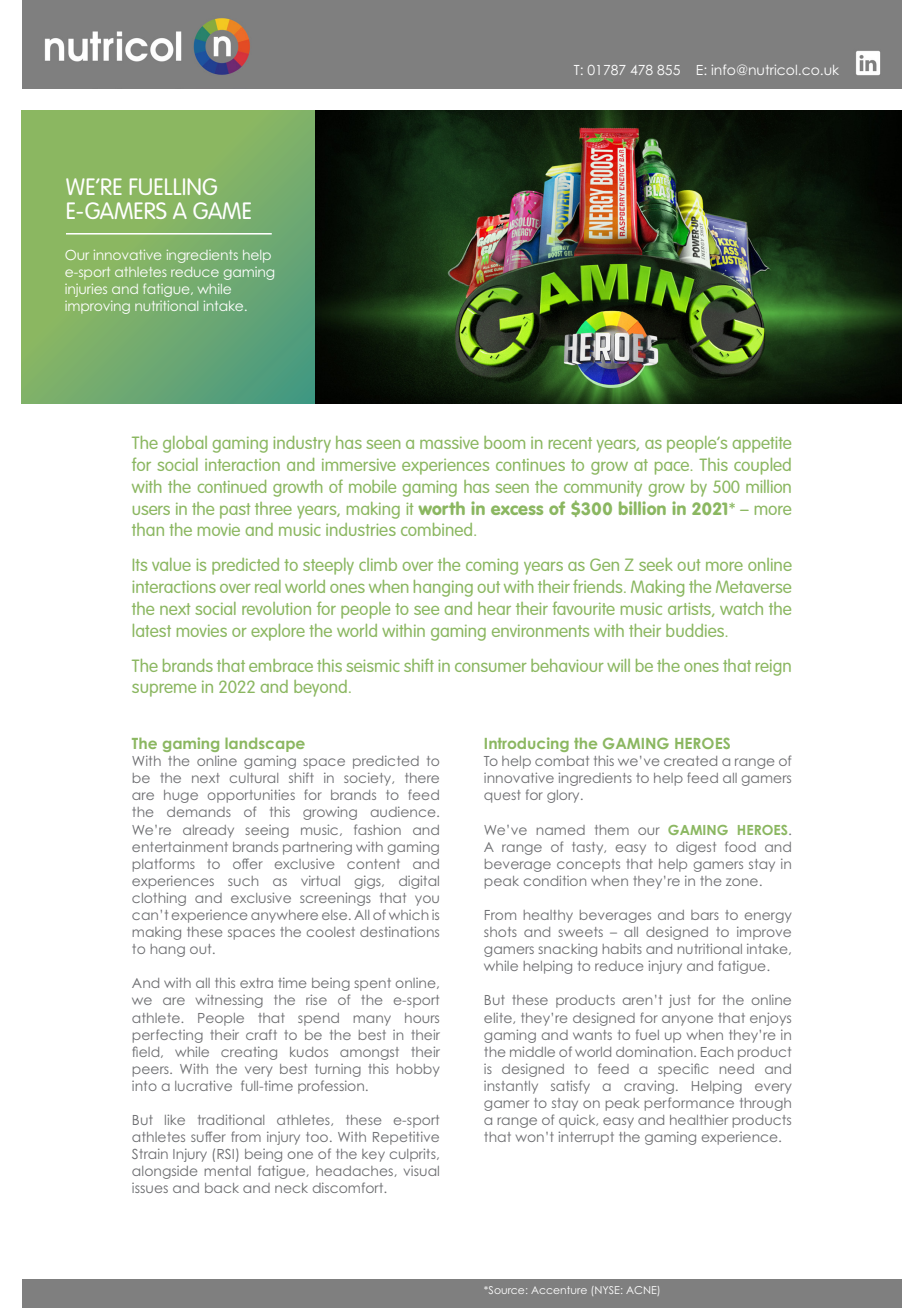 The image size is (924, 1308). Describe the element at coordinates (705, 915) in the document. I see `bars` at that location.
